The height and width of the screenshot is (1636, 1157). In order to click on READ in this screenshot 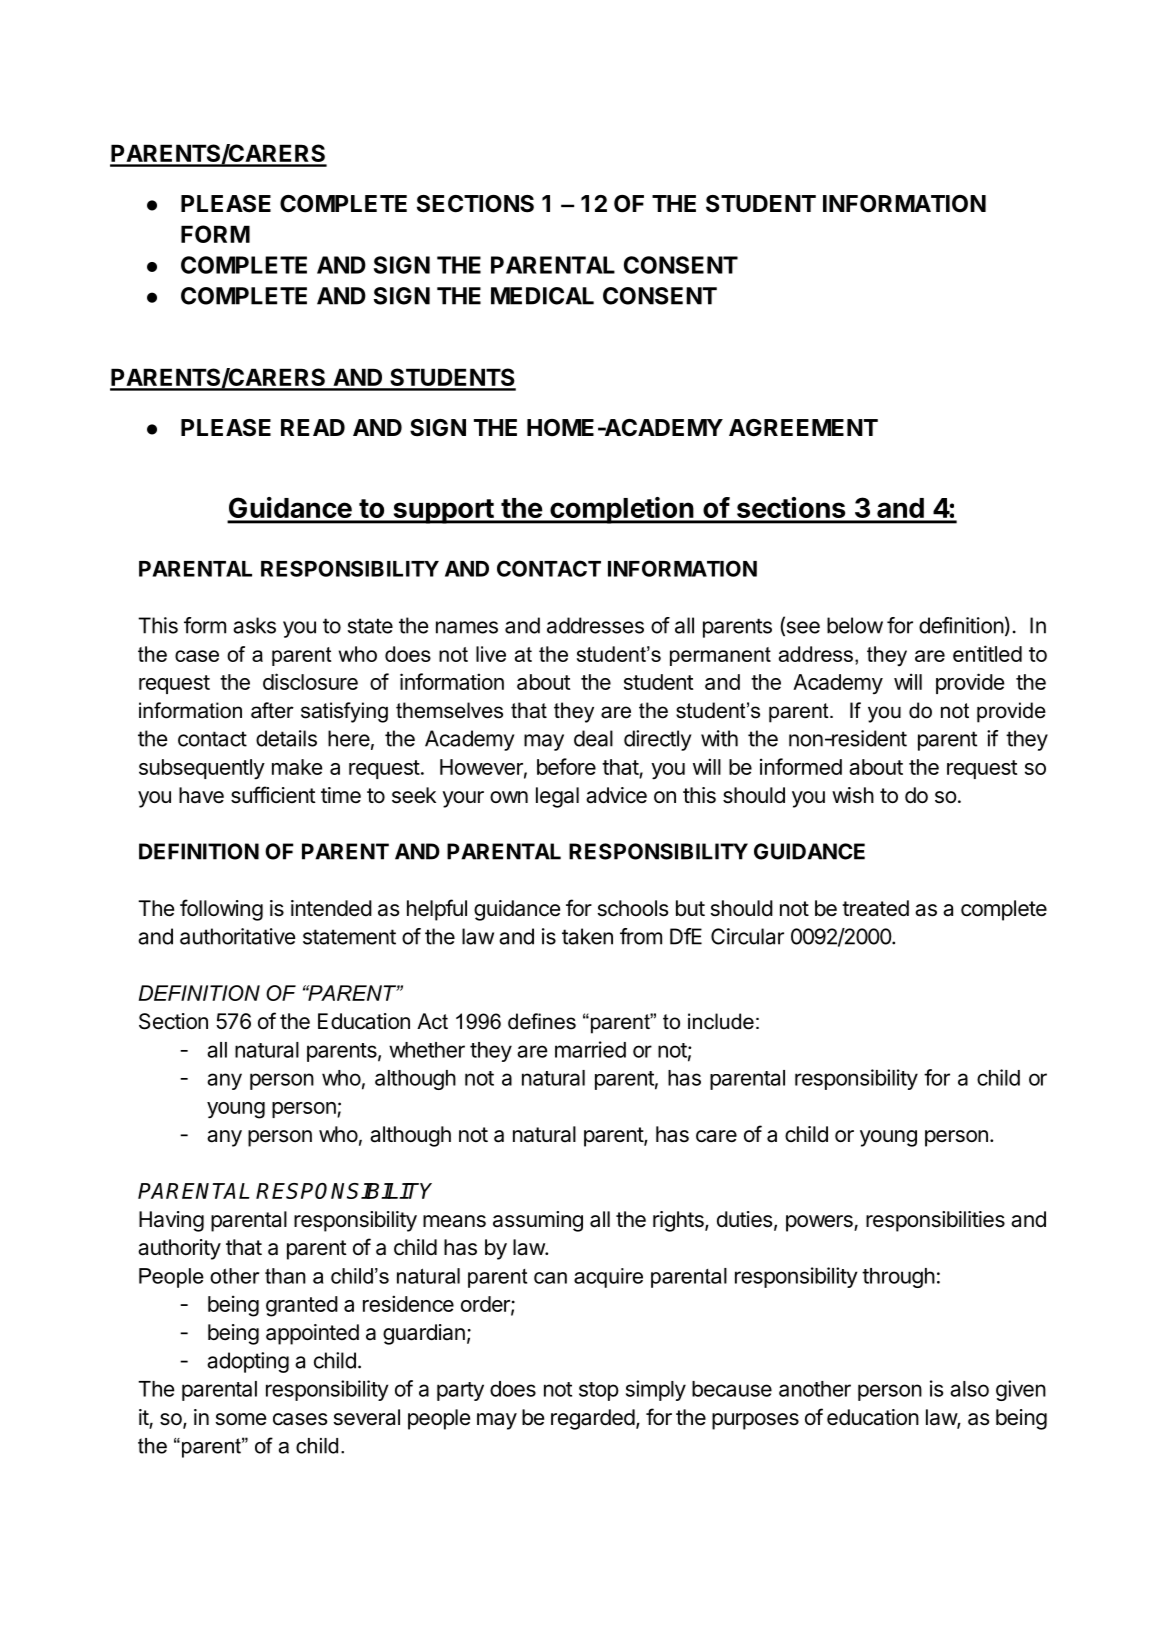, I will do `click(313, 427)`.
